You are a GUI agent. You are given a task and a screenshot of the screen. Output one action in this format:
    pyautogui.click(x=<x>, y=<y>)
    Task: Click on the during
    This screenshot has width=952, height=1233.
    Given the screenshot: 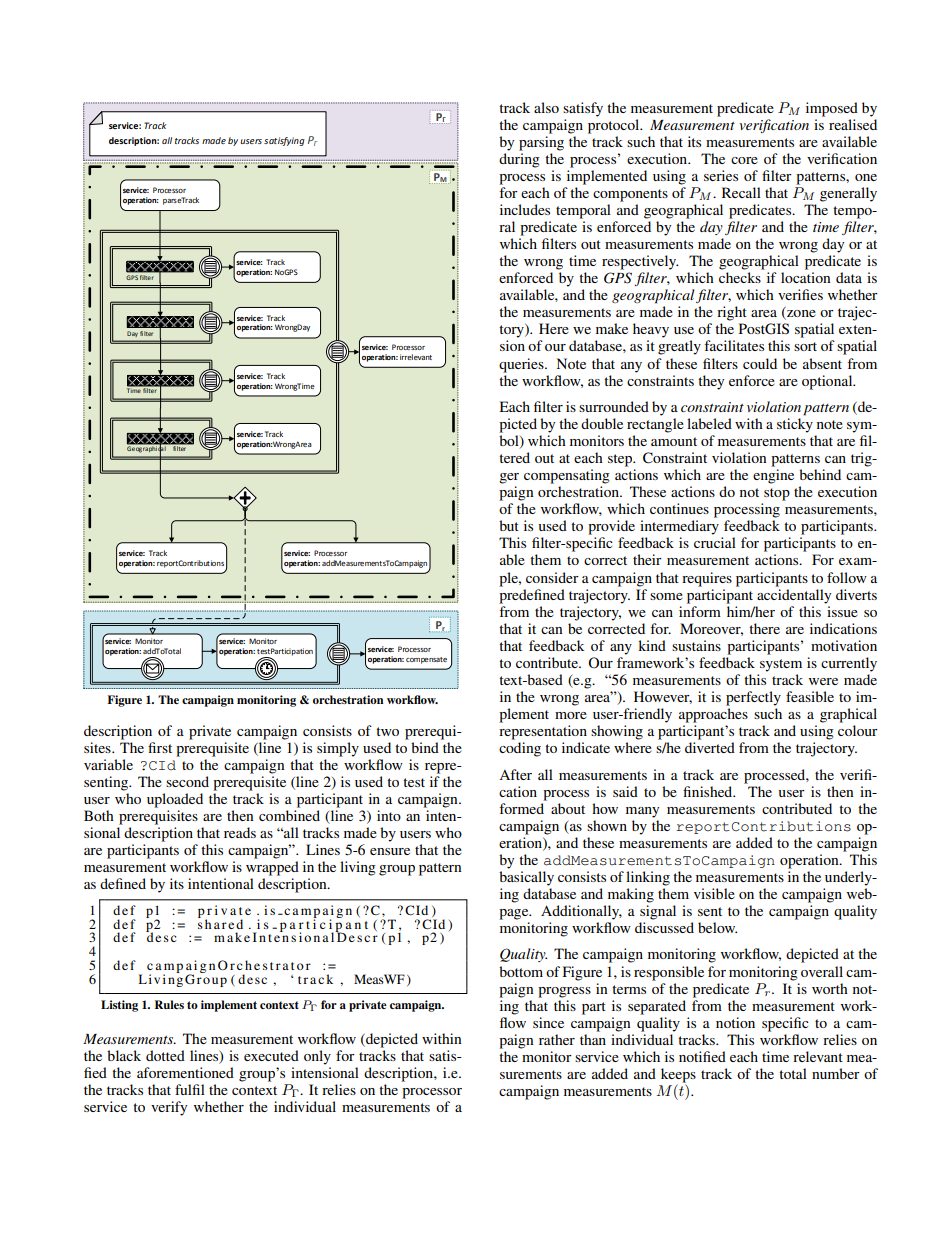 What is the action you would take?
    pyautogui.click(x=519, y=160)
